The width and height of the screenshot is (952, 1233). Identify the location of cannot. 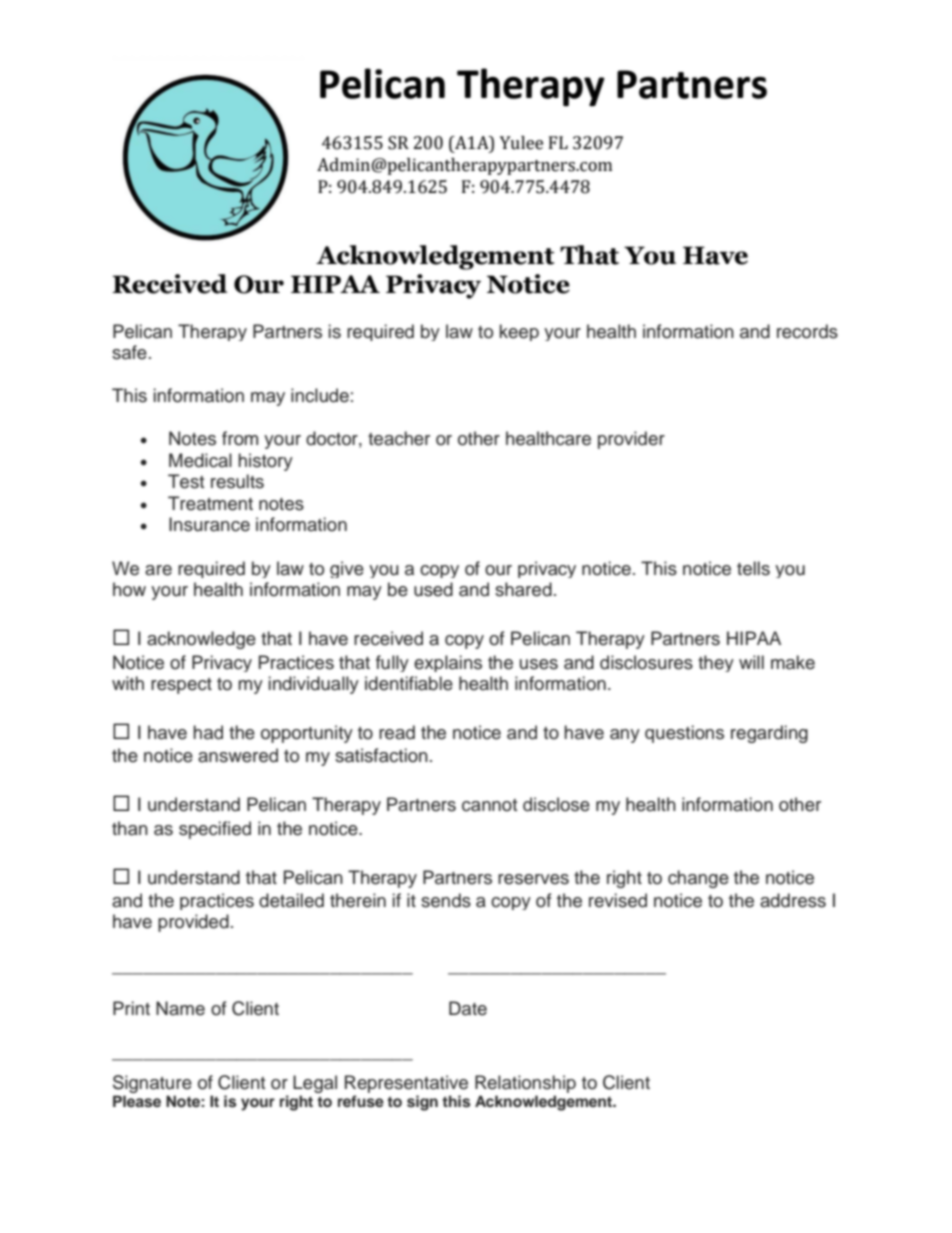
(489, 805).
